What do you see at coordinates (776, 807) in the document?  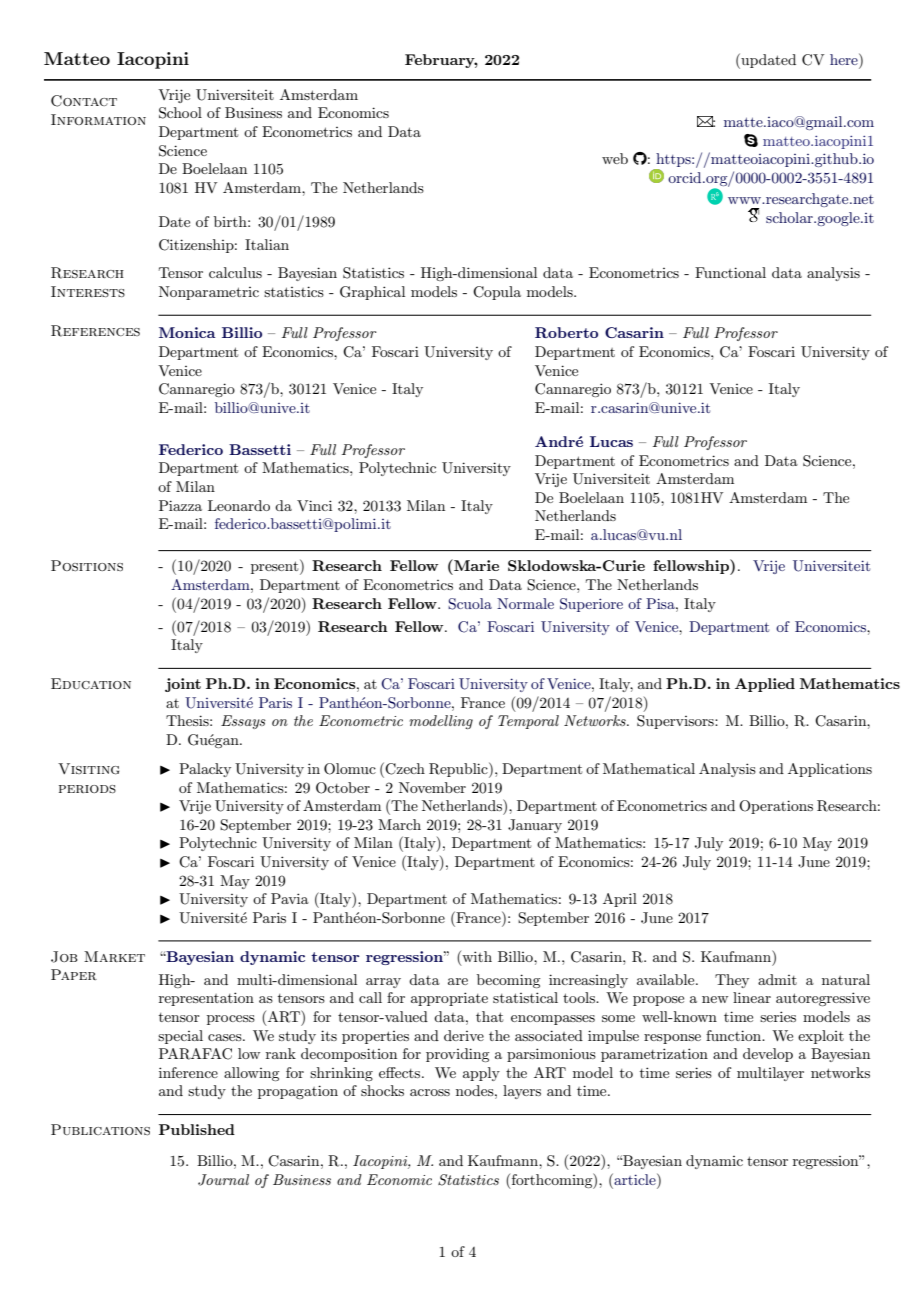 I see `Operations` at bounding box center [776, 807].
